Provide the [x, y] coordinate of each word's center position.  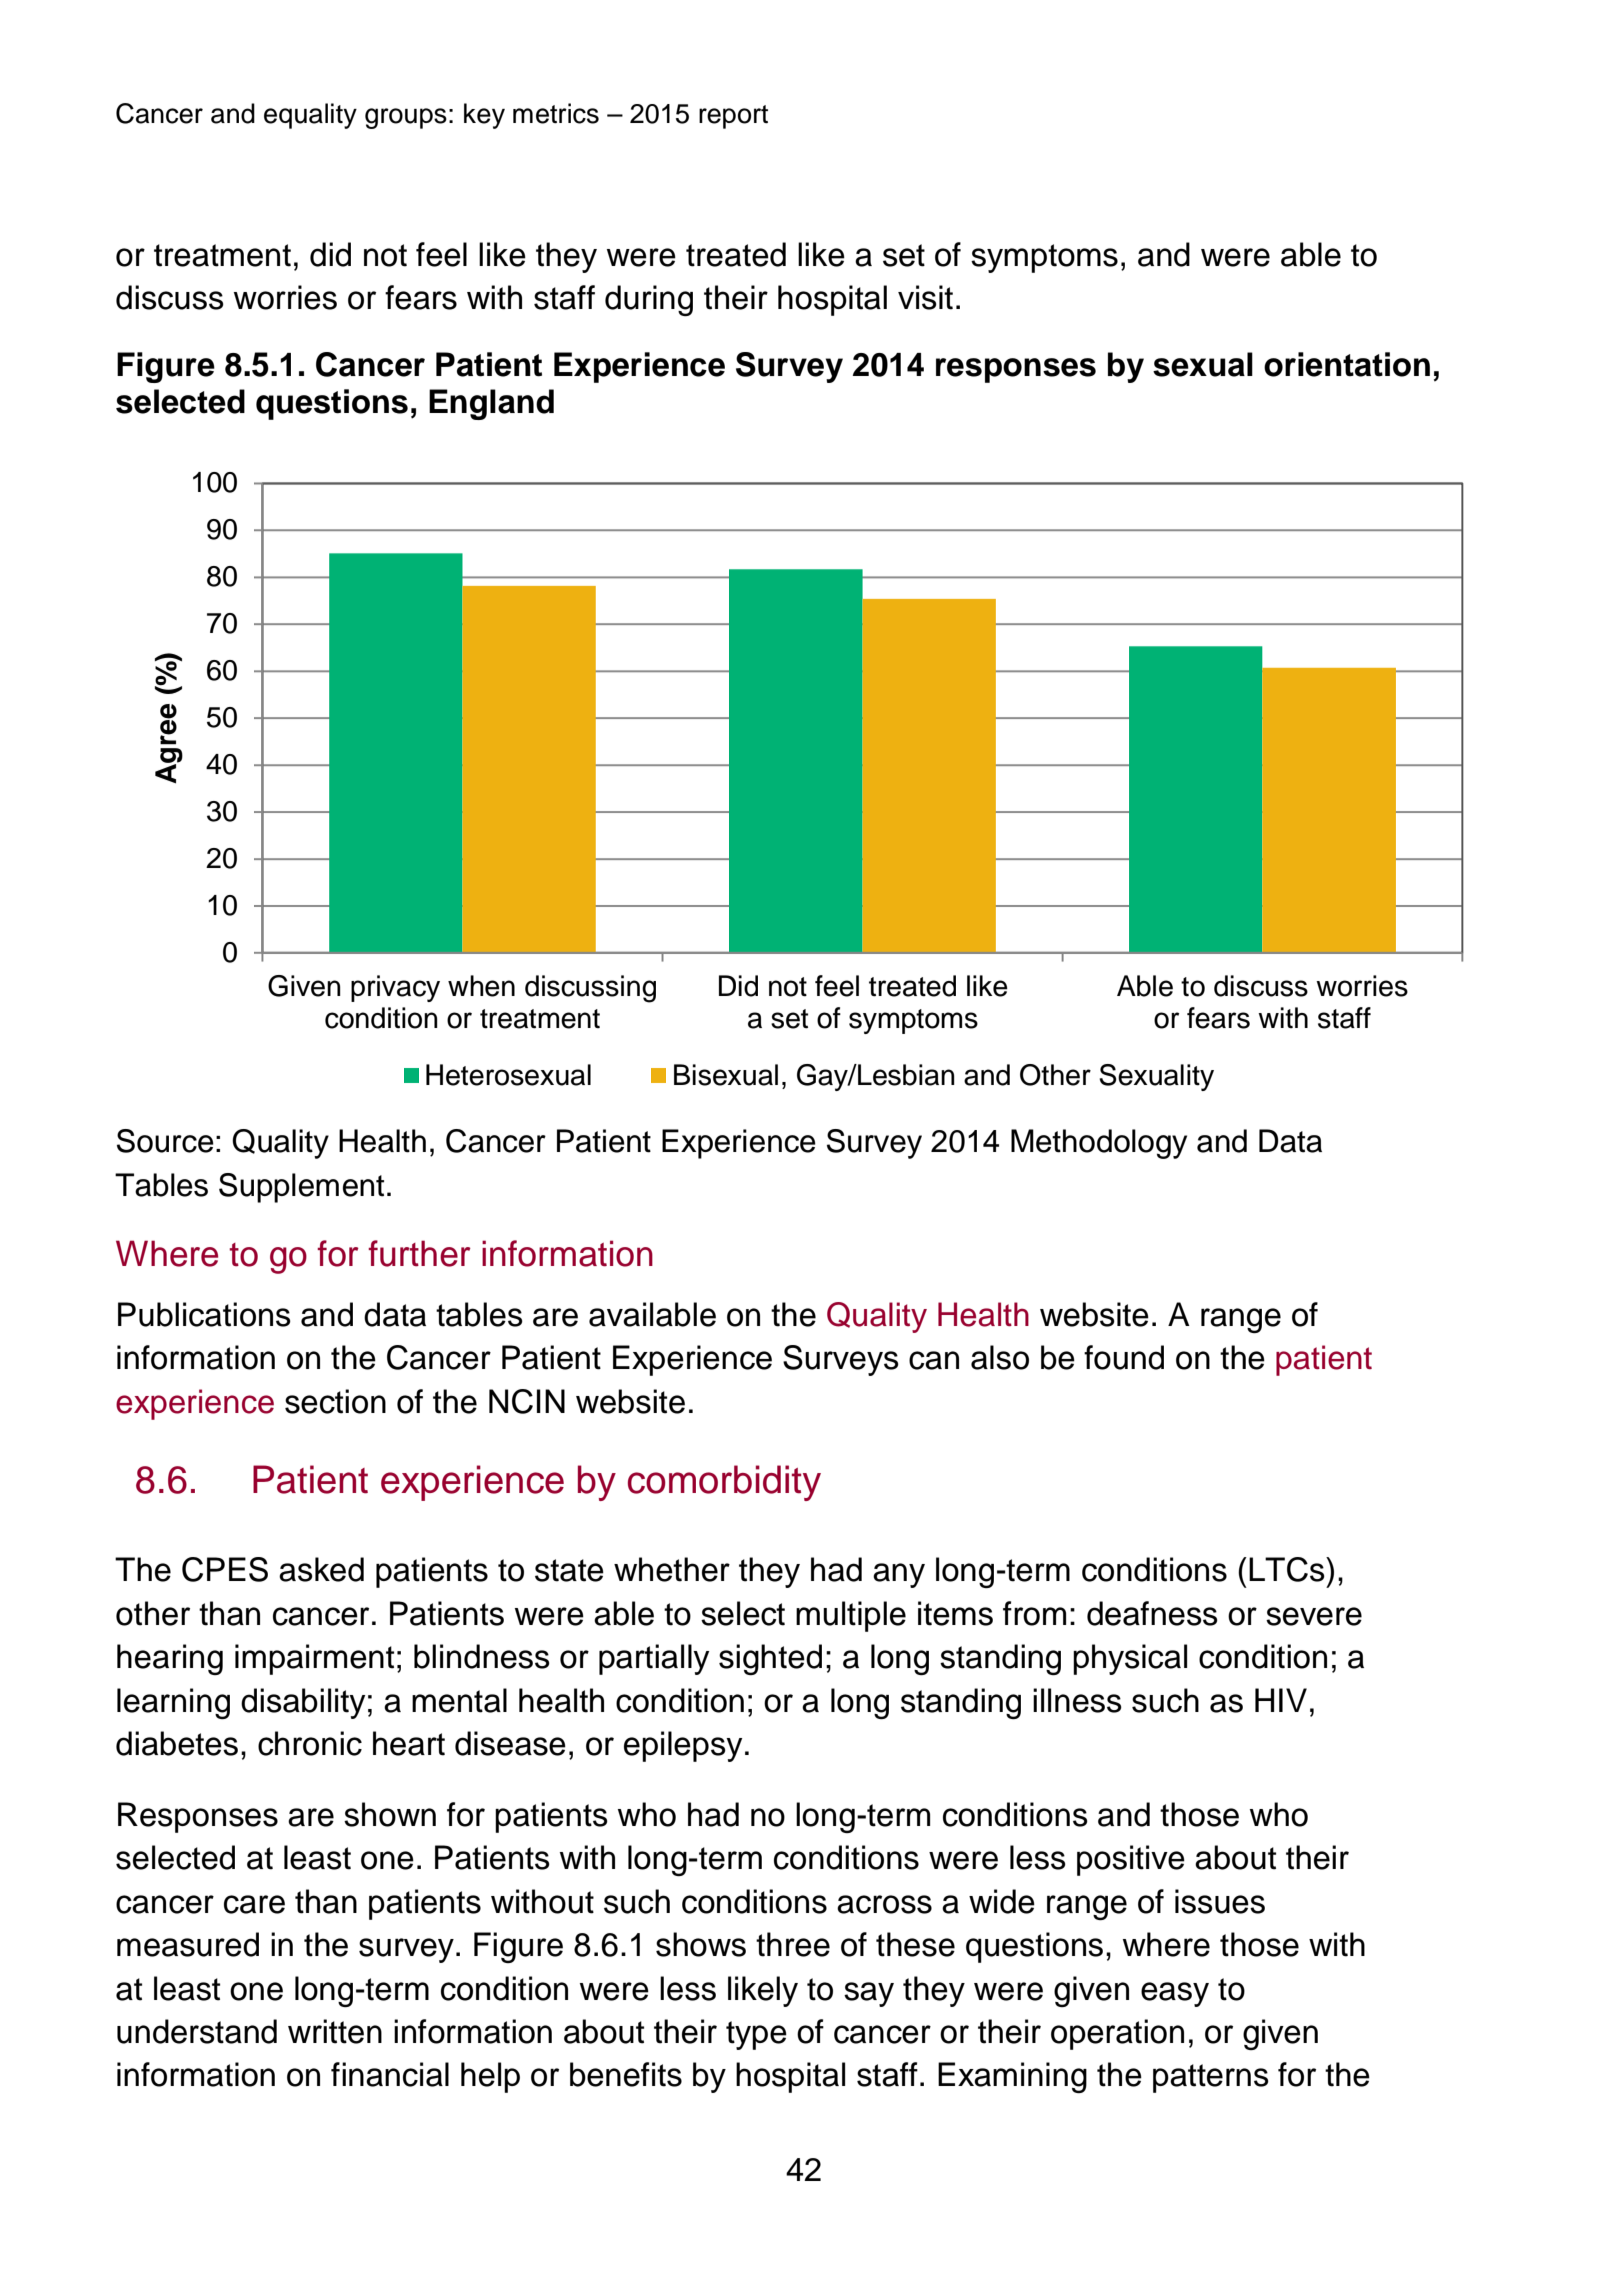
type [756, 2035]
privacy [395, 988]
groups [406, 118]
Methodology [1099, 1144]
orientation [1347, 364]
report [733, 117]
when [481, 986]
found [1124, 1357]
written [335, 2031]
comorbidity [724, 1483]
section [335, 1401]
